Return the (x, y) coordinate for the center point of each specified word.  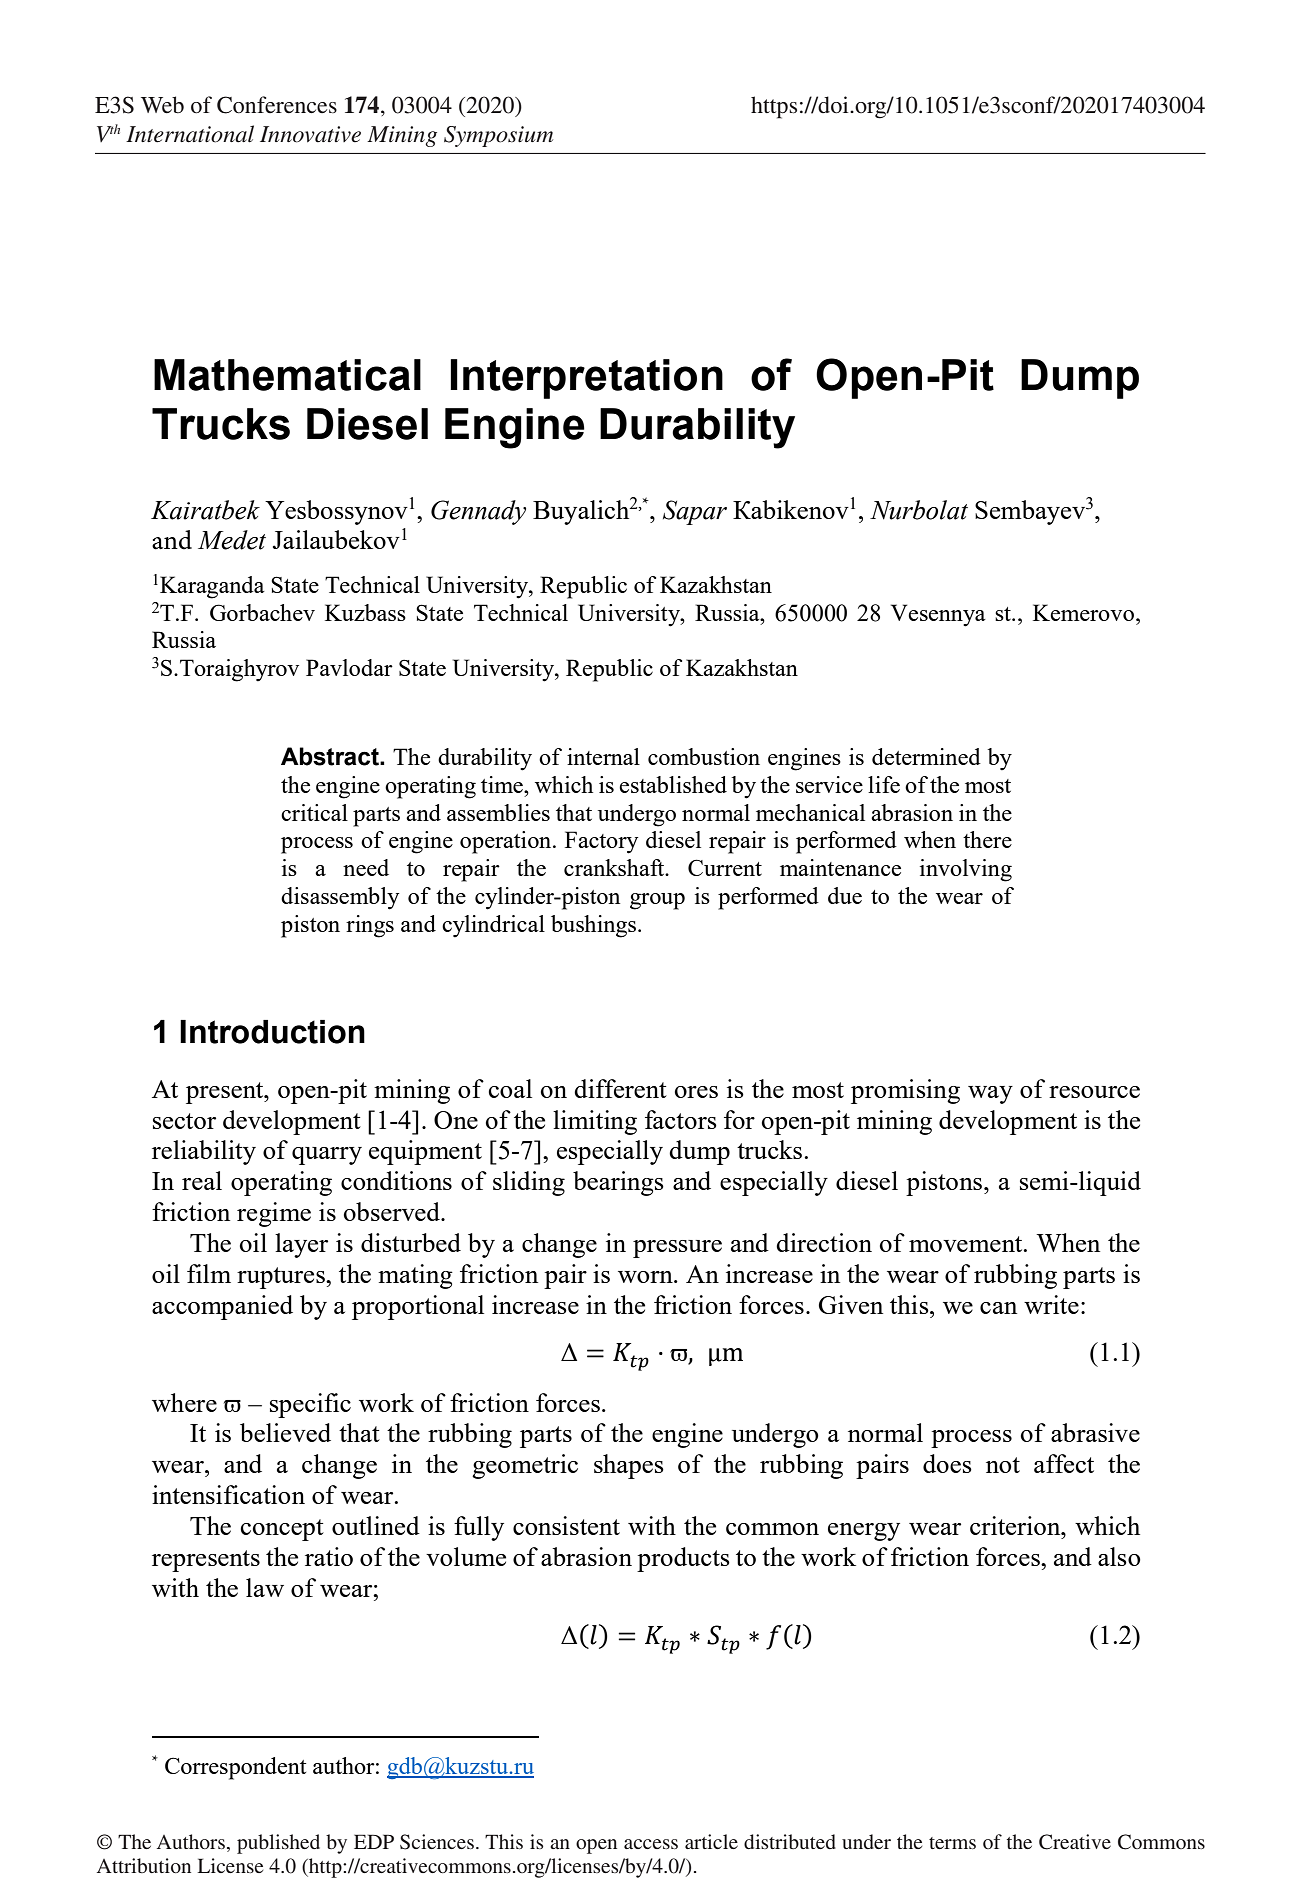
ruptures (282, 1278)
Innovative (310, 134)
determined (926, 756)
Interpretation (586, 379)
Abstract (331, 756)
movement (967, 1244)
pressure (677, 1249)
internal (603, 756)
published (278, 1844)
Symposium (498, 136)
